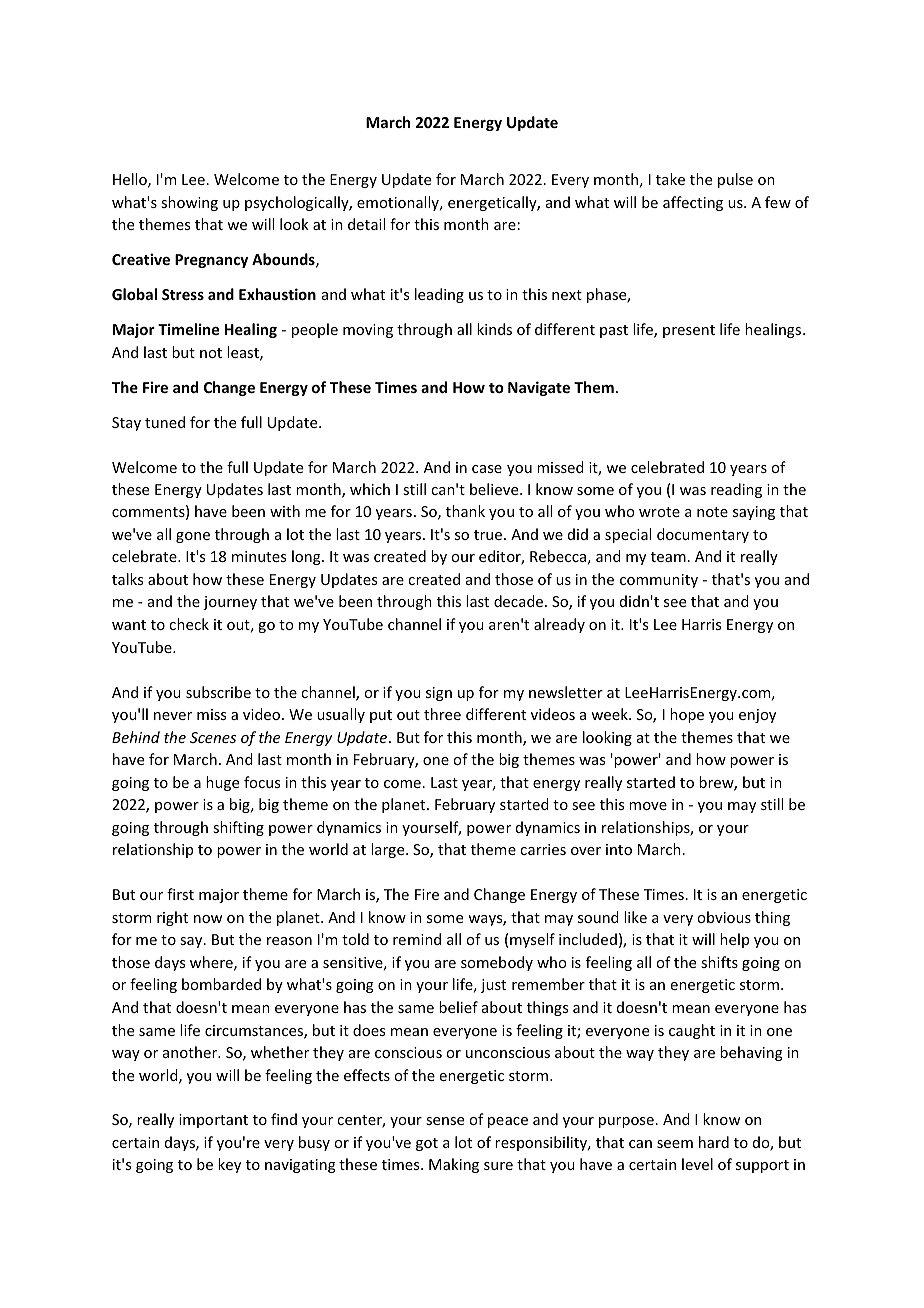 The image size is (924, 1308). What do you see at coordinates (445, 1121) in the page?
I see `sense` at bounding box center [445, 1121].
